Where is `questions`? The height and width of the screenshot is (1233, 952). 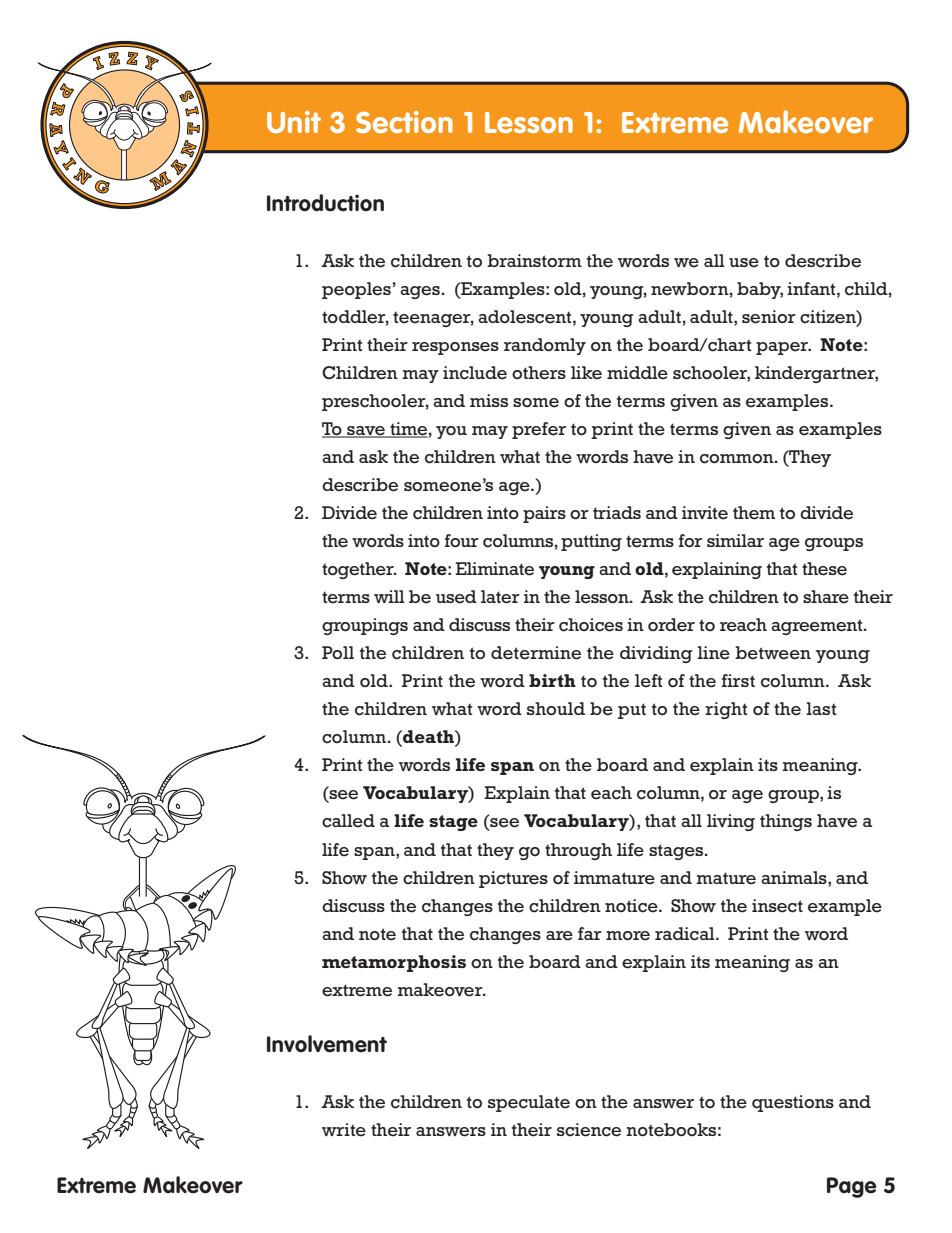
questions is located at coordinates (793, 1103).
